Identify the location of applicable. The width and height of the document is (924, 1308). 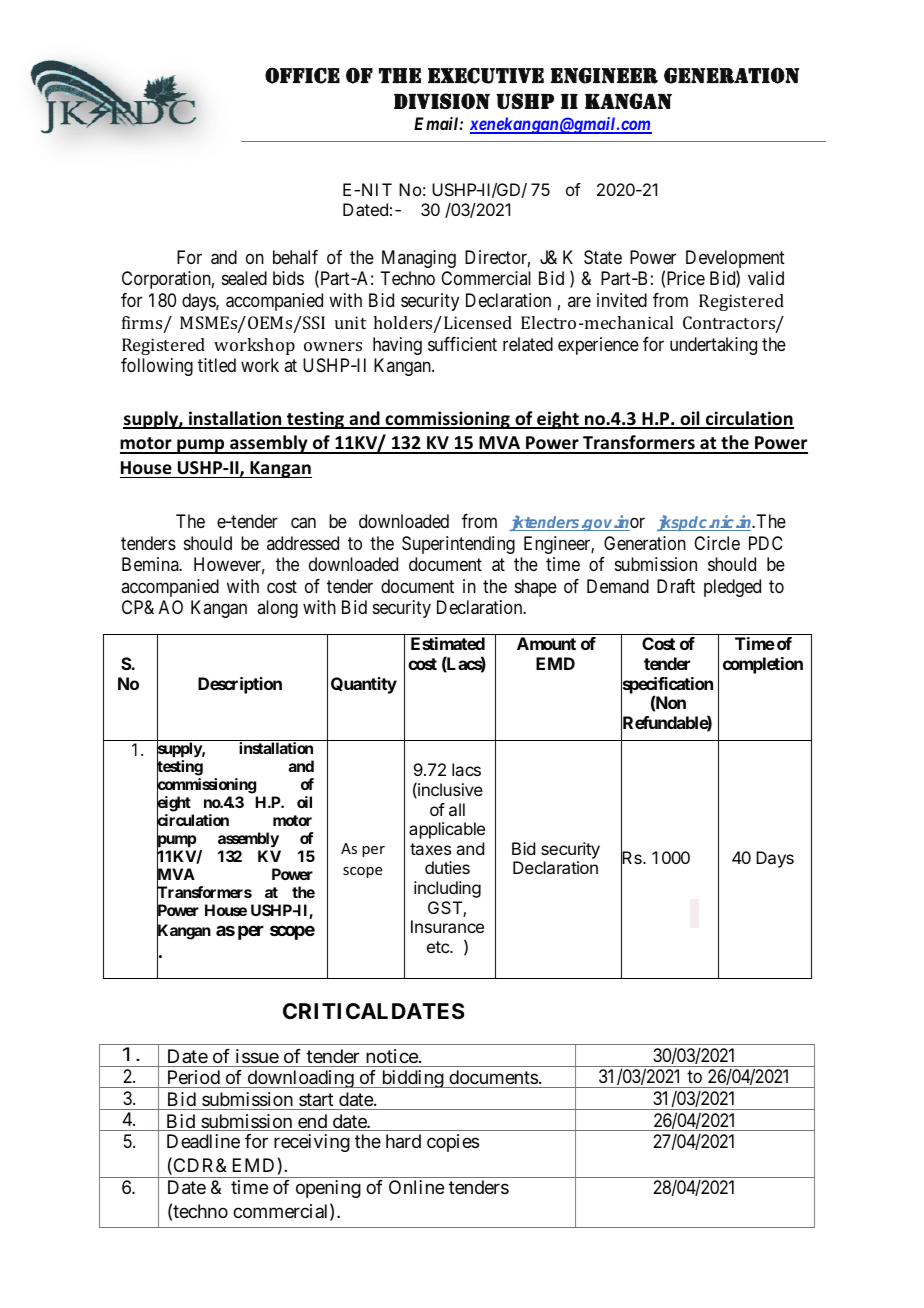
(447, 830).
